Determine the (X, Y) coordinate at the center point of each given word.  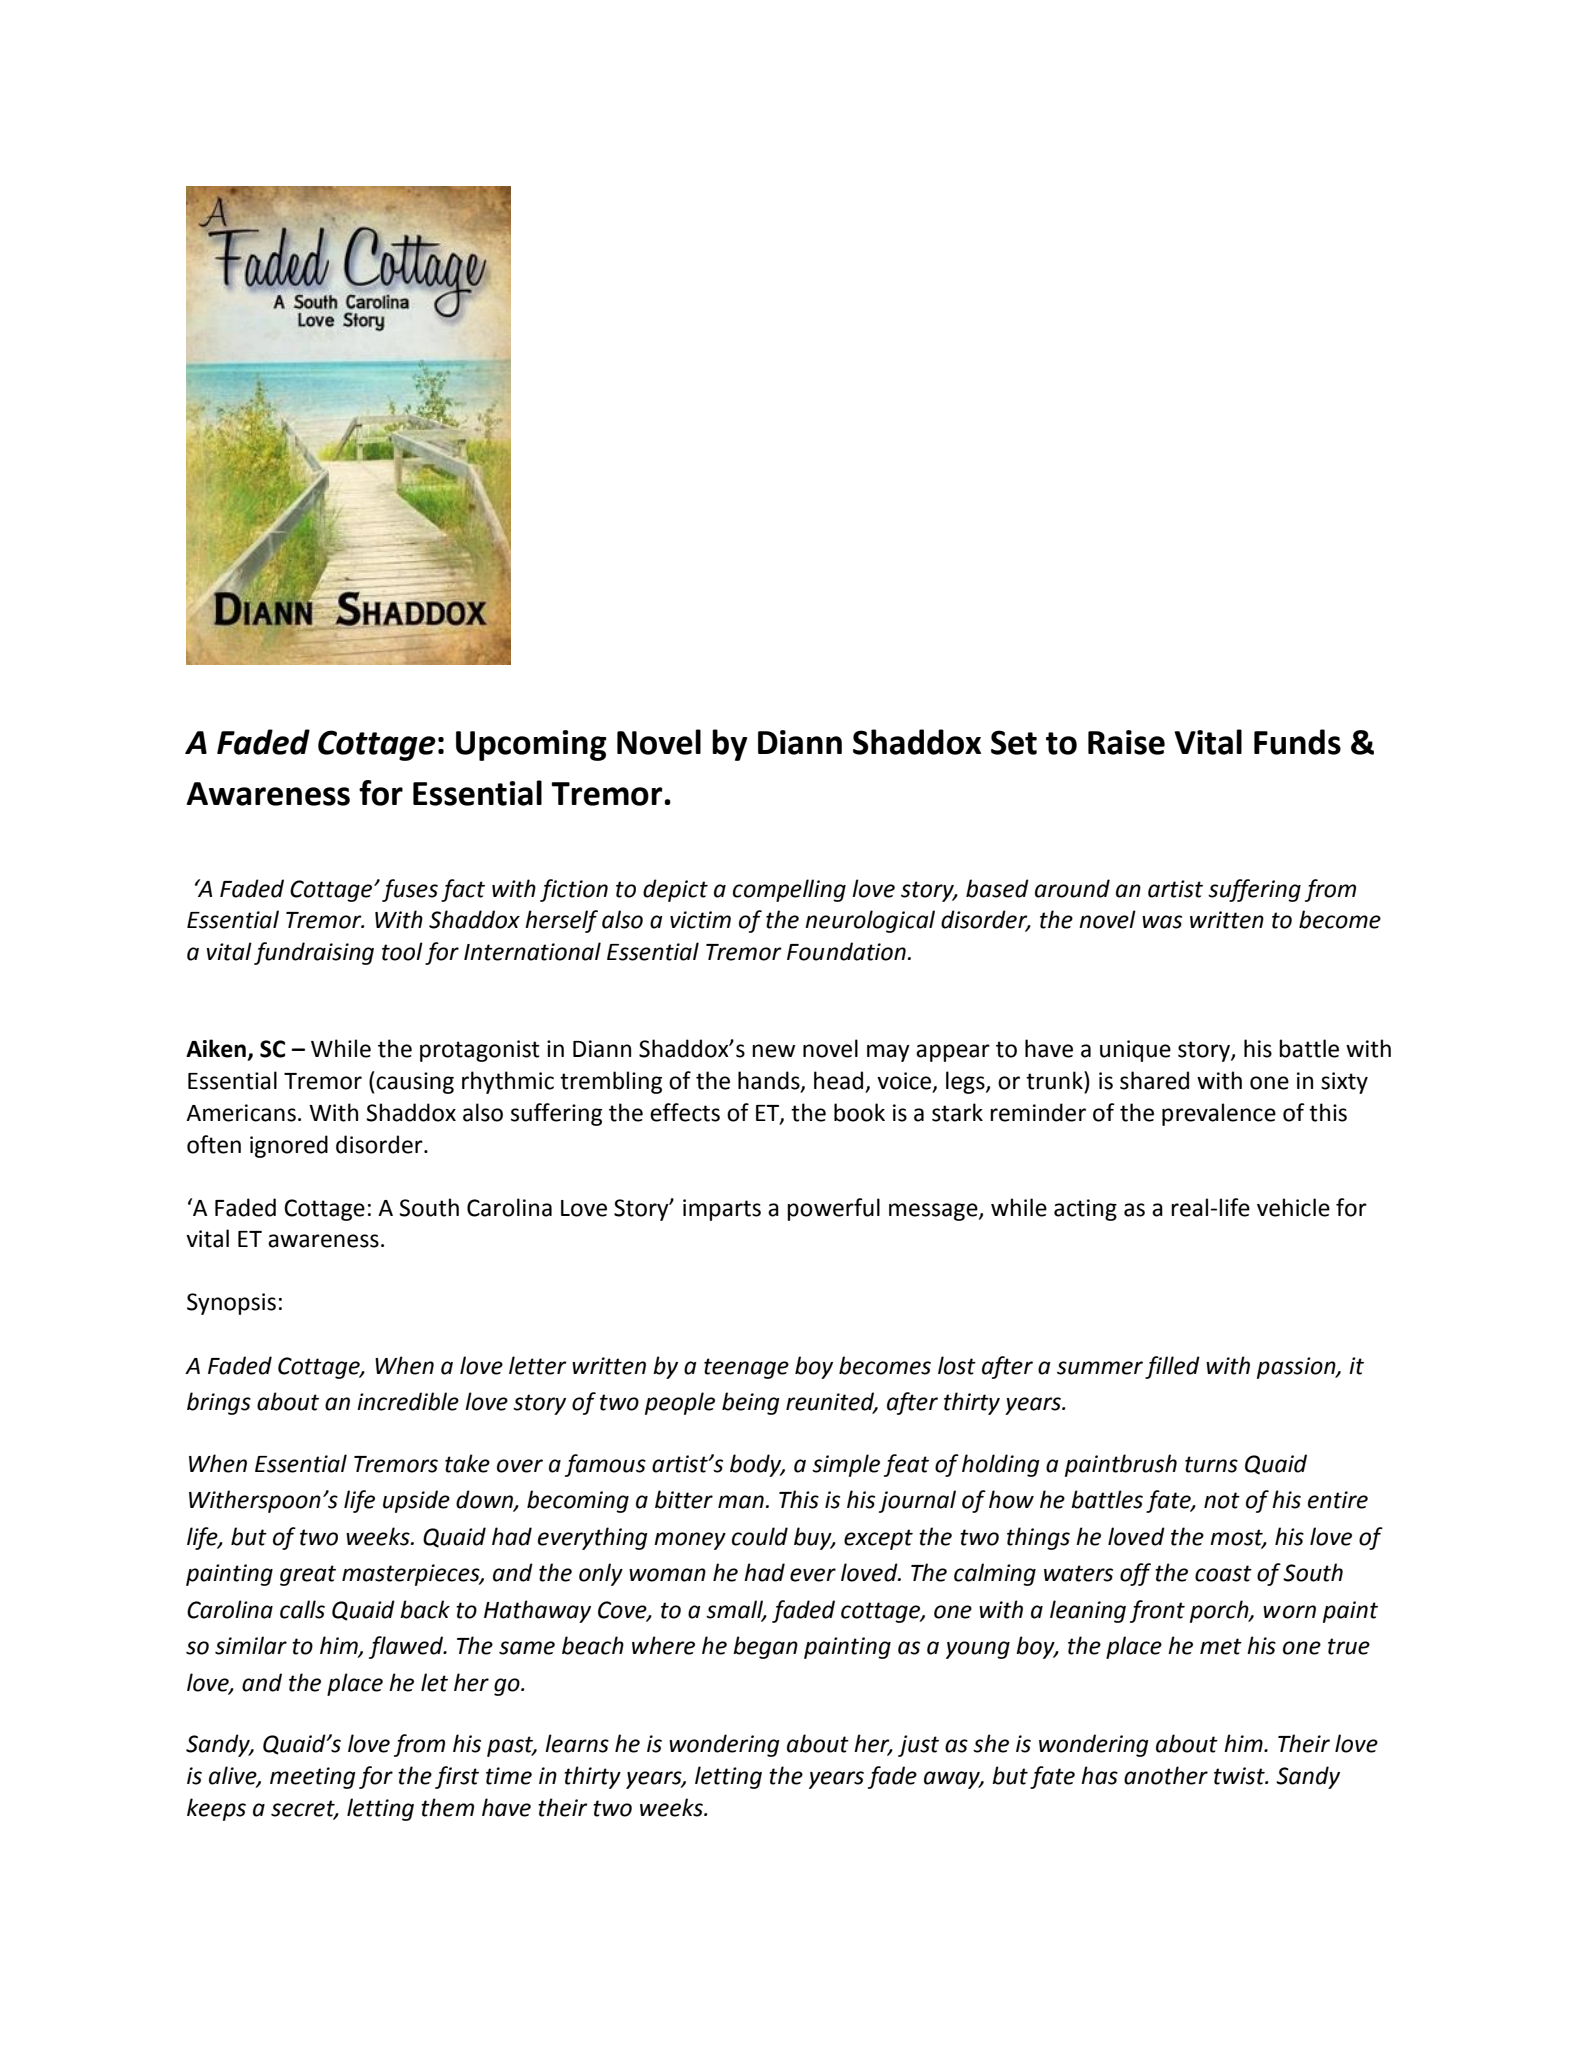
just (918, 1746)
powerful (833, 1209)
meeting (313, 1778)
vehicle (1293, 1207)
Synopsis (231, 1304)
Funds (1297, 742)
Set (1014, 742)
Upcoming (531, 745)
